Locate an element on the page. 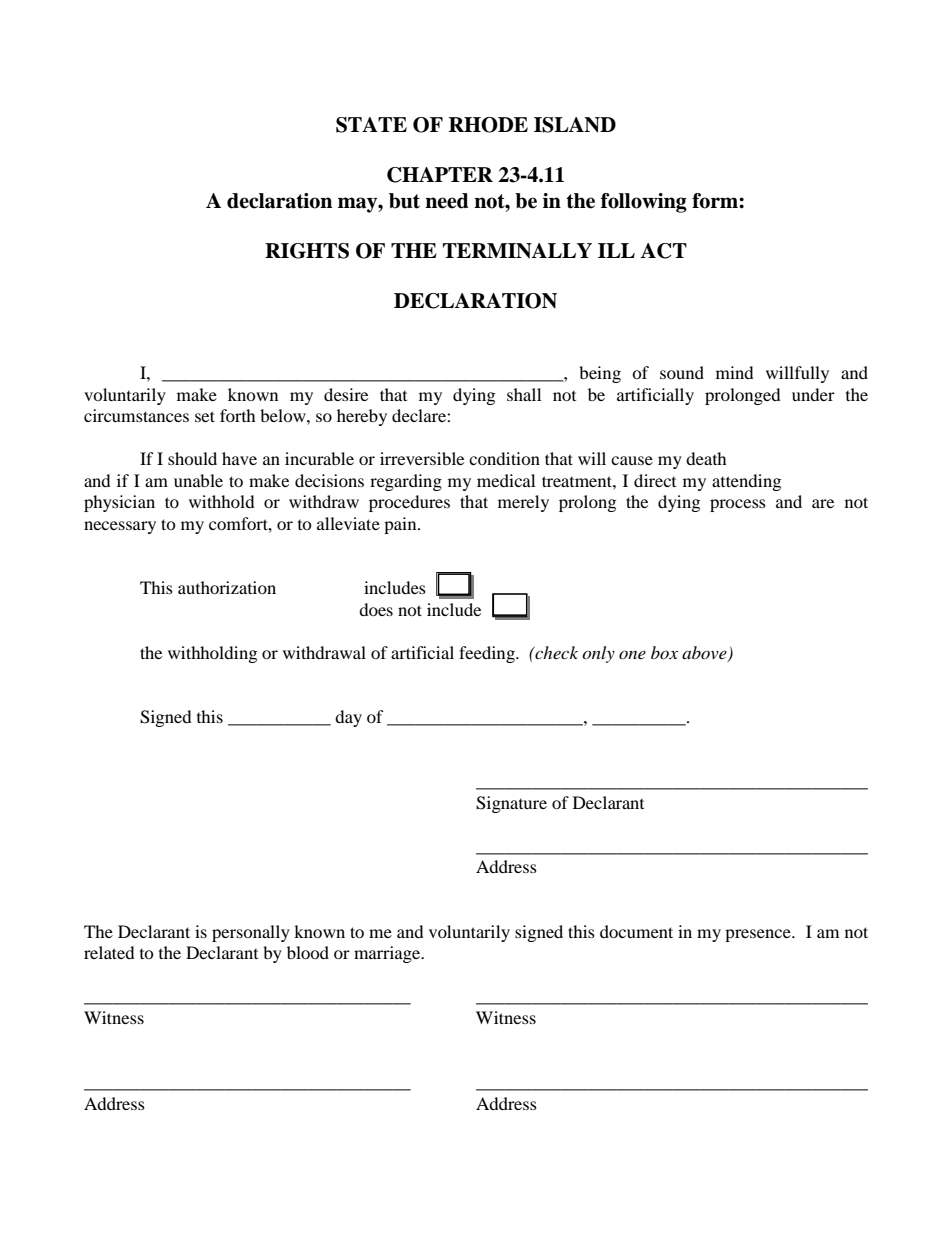 The width and height of the page is (952, 1233). TERMINALLY is located at coordinates (517, 251).
